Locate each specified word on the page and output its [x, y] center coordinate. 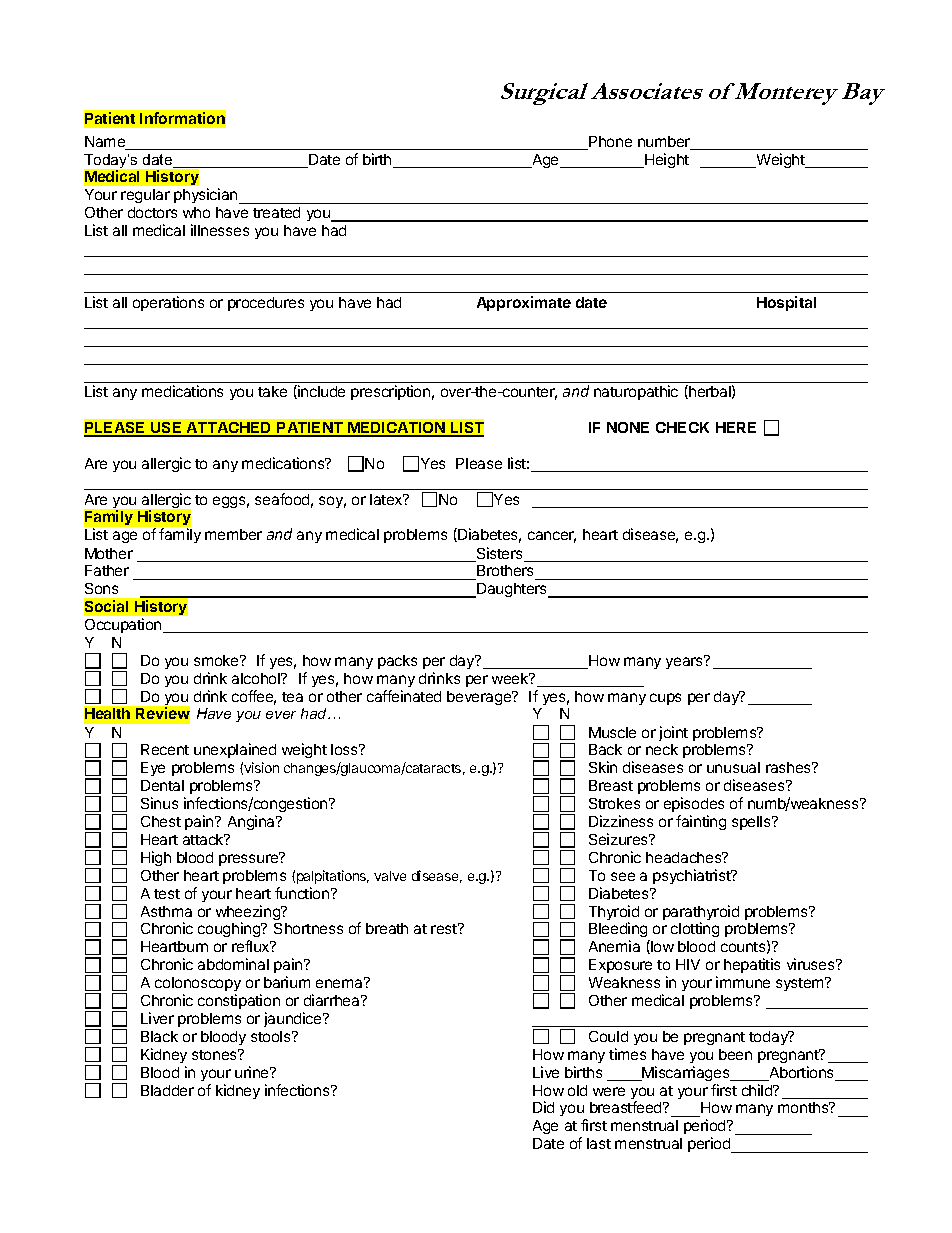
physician [207, 196]
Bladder [167, 1090]
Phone [609, 143]
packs [397, 662]
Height [666, 160]
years [685, 662]
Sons [101, 588]
